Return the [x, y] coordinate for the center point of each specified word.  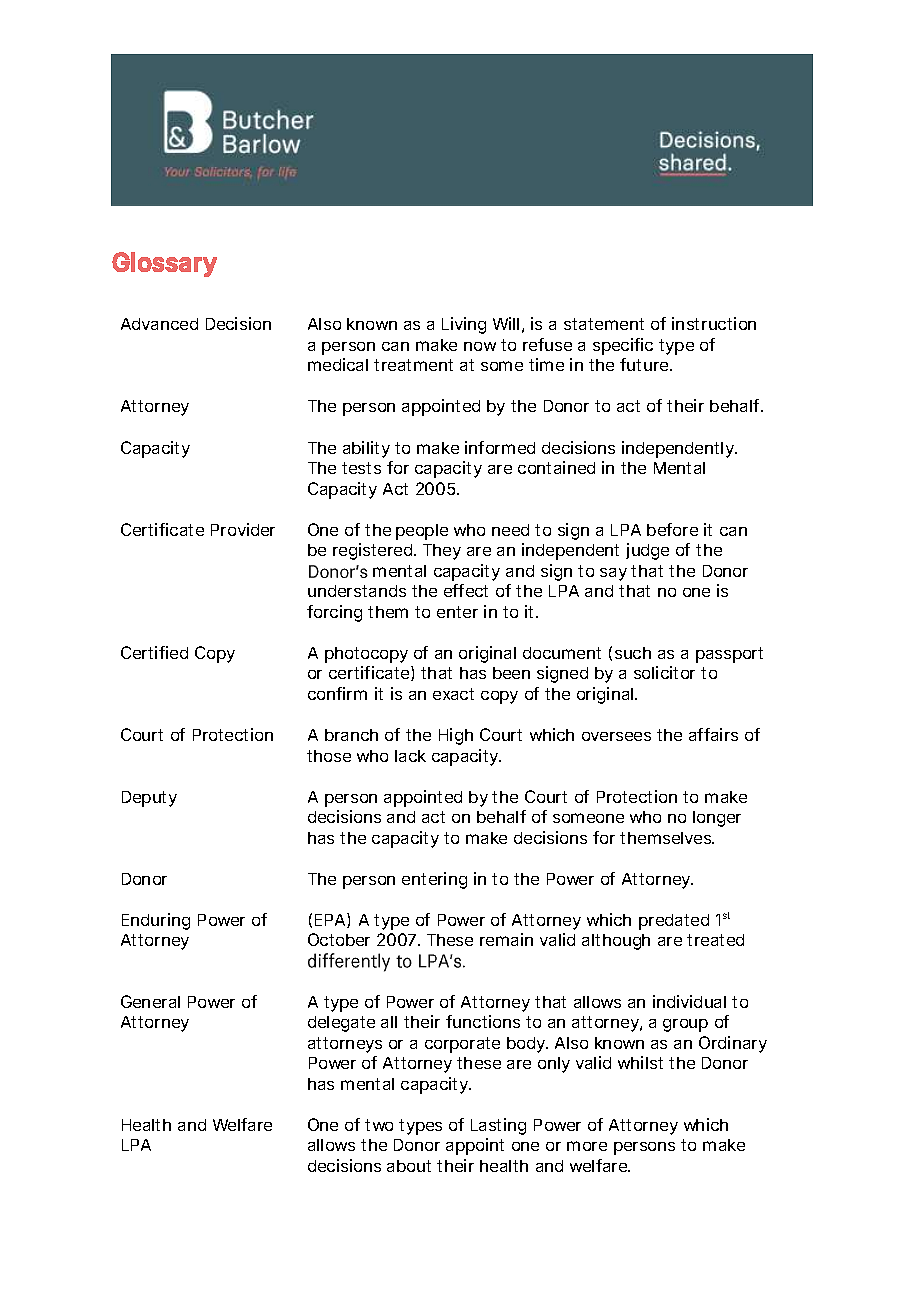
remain [506, 939]
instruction [714, 323]
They [442, 552]
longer [717, 819]
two [379, 1125]
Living [464, 325]
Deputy [149, 799]
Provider [243, 529]
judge [647, 551]
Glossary [164, 264]
